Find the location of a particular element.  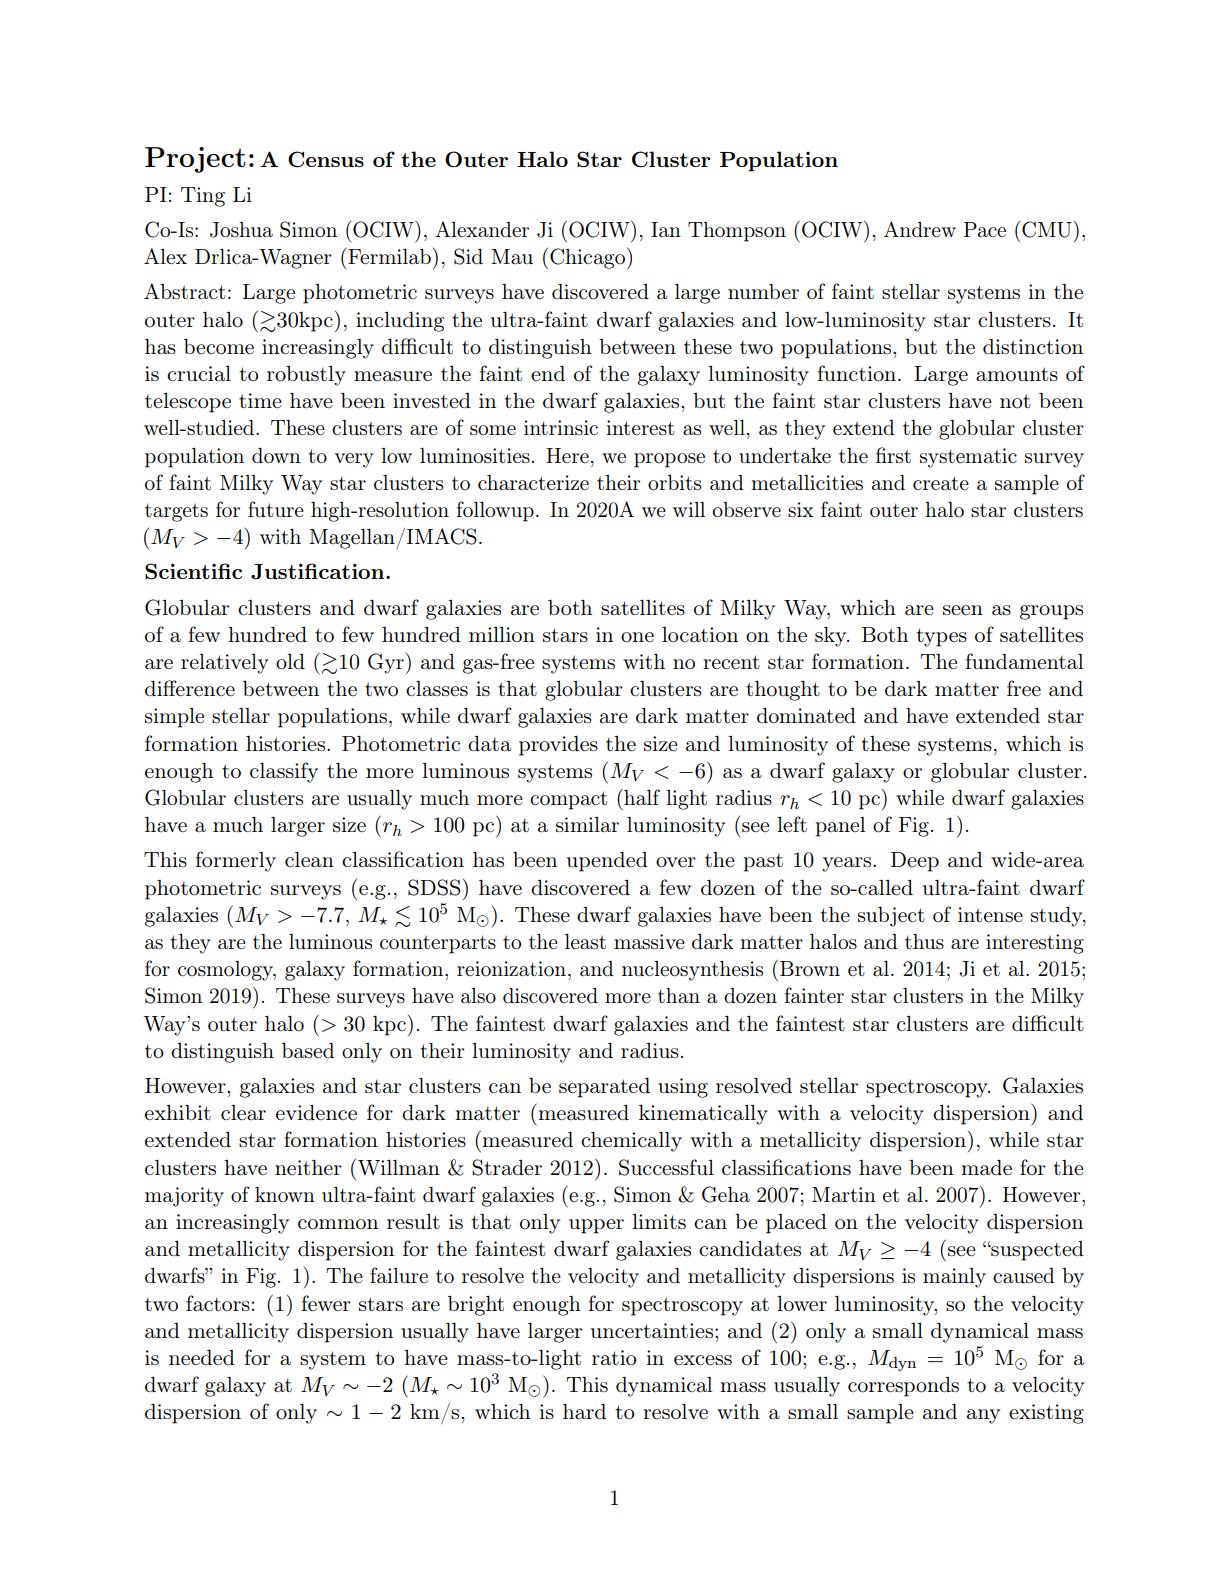

thus is located at coordinates (924, 941).
